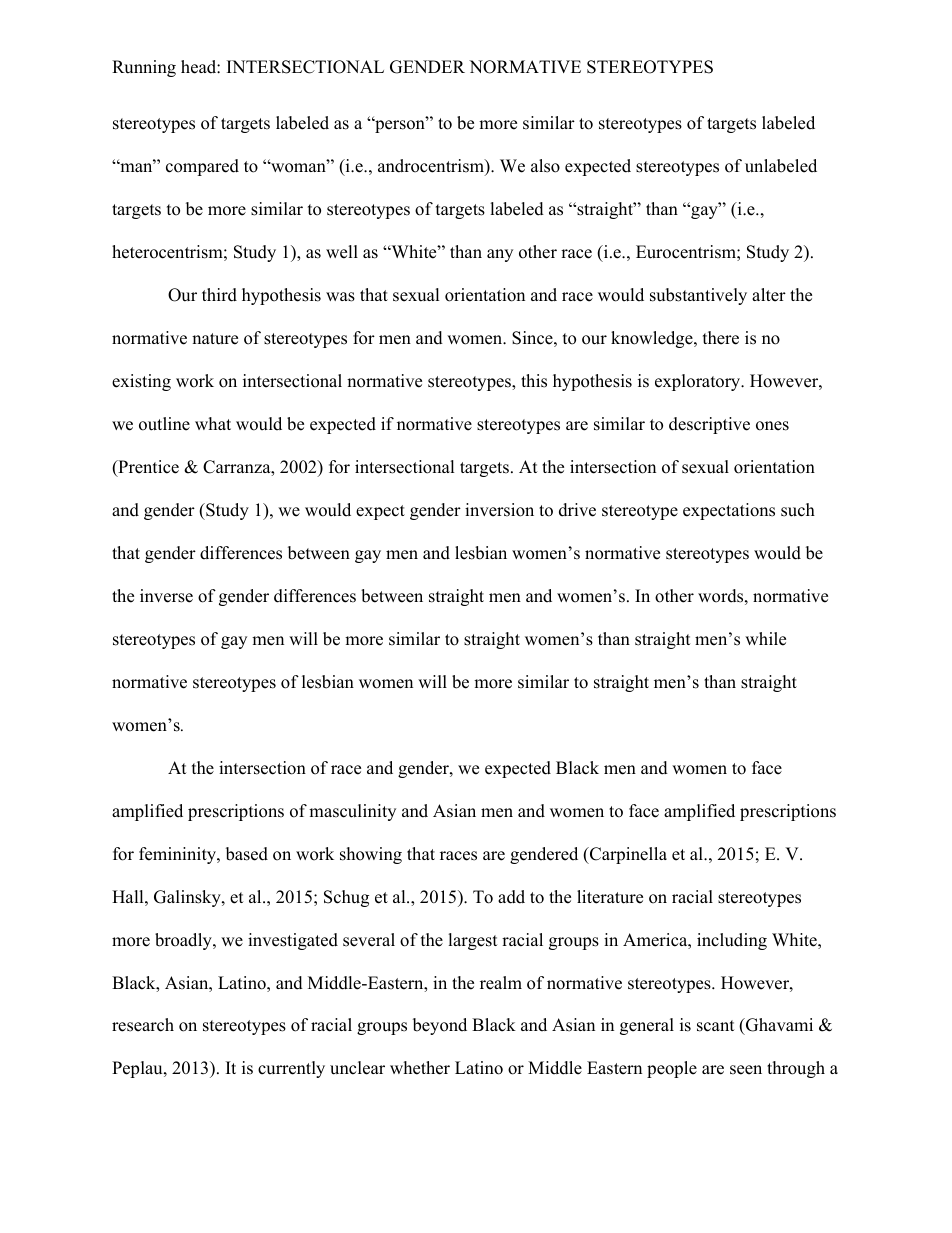 This image has height=1233, width=952. What do you see at coordinates (765, 639) in the image?
I see `while` at bounding box center [765, 639].
